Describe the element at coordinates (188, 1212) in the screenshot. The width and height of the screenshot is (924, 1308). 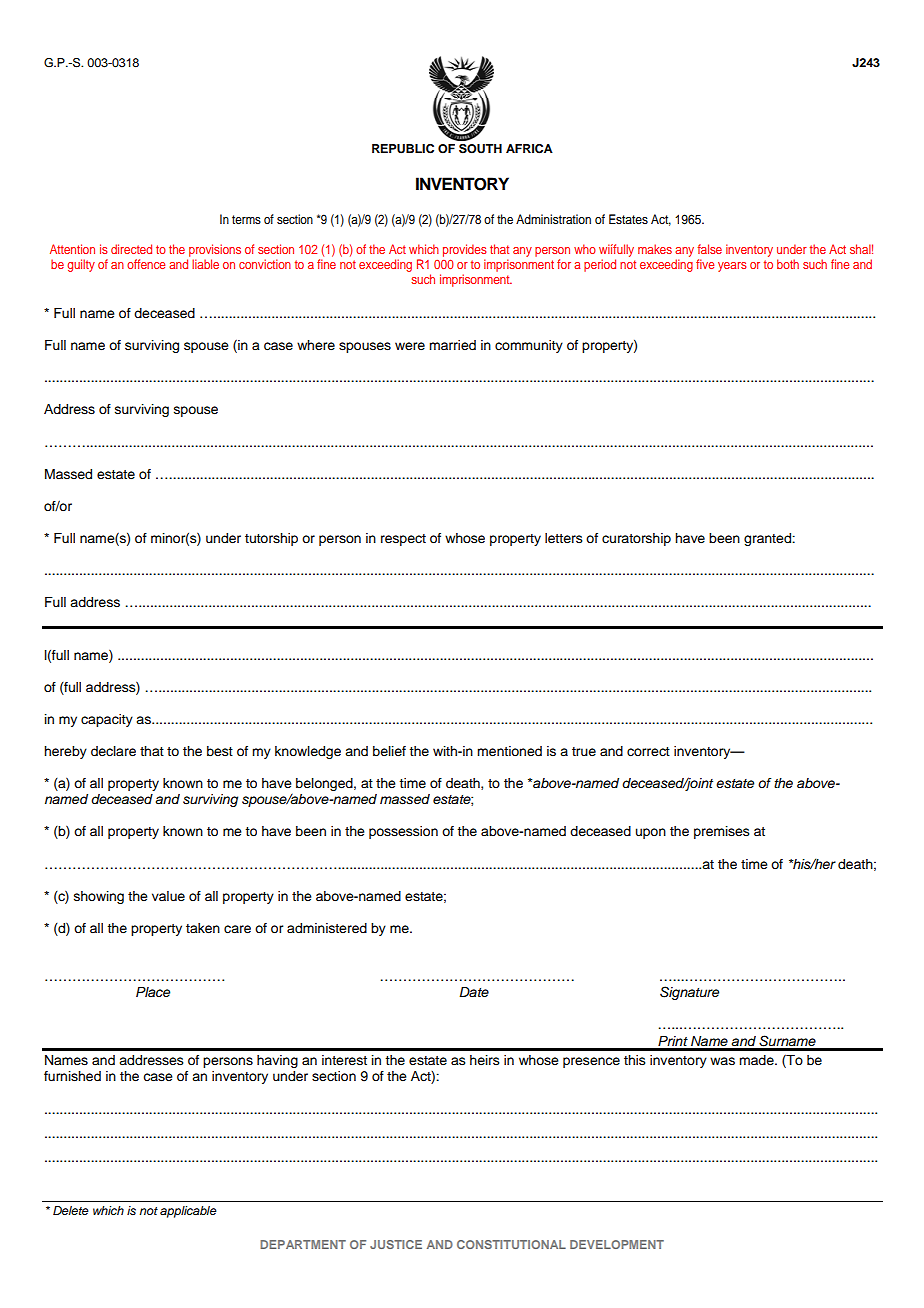
I see `applicable` at that location.
